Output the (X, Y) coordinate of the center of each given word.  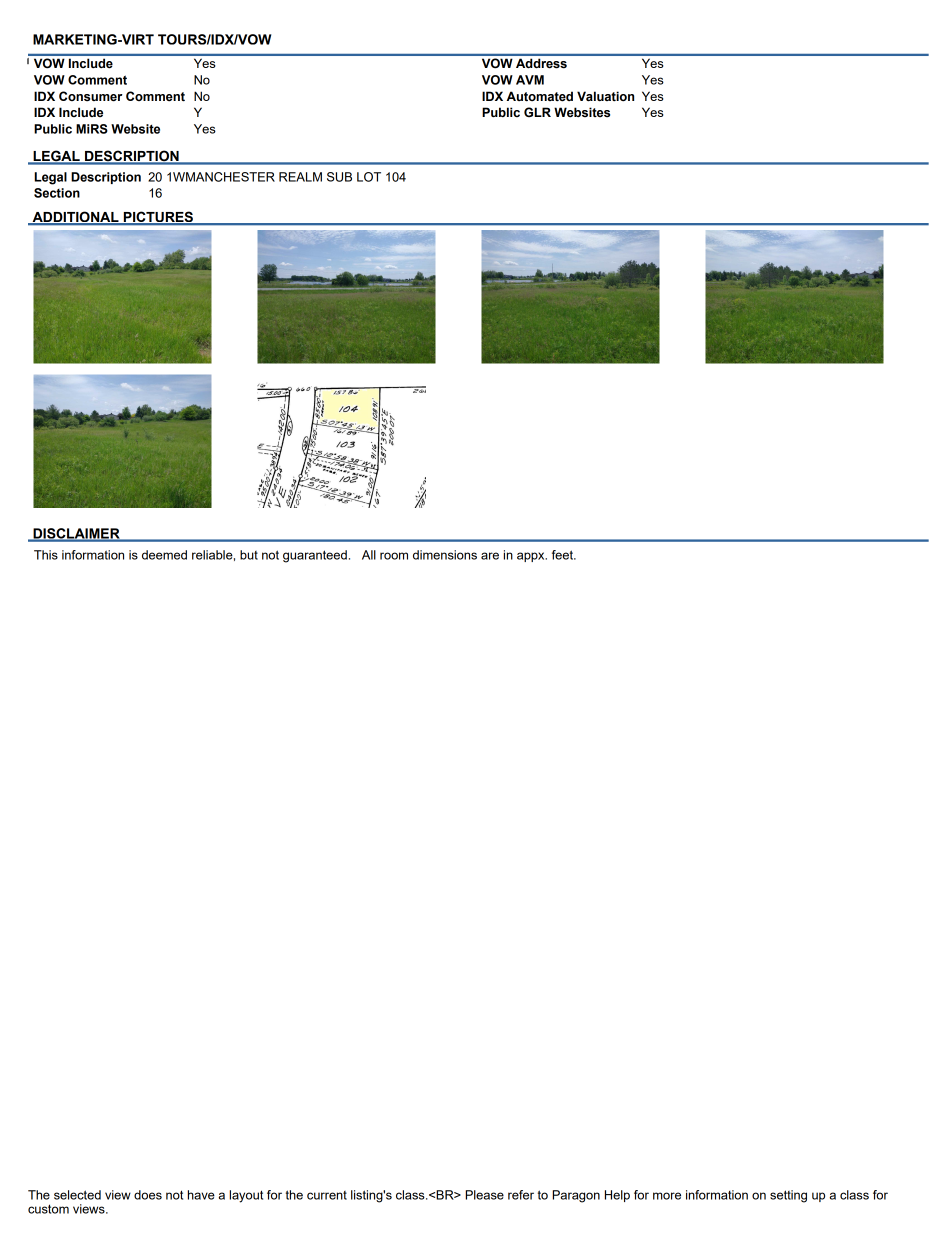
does (148, 1195)
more (667, 1196)
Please (485, 1195)
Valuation (605, 96)
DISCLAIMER (76, 534)
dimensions (445, 555)
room (394, 556)
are (490, 556)
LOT (369, 177)
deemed (164, 555)
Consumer (90, 96)
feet (563, 555)
